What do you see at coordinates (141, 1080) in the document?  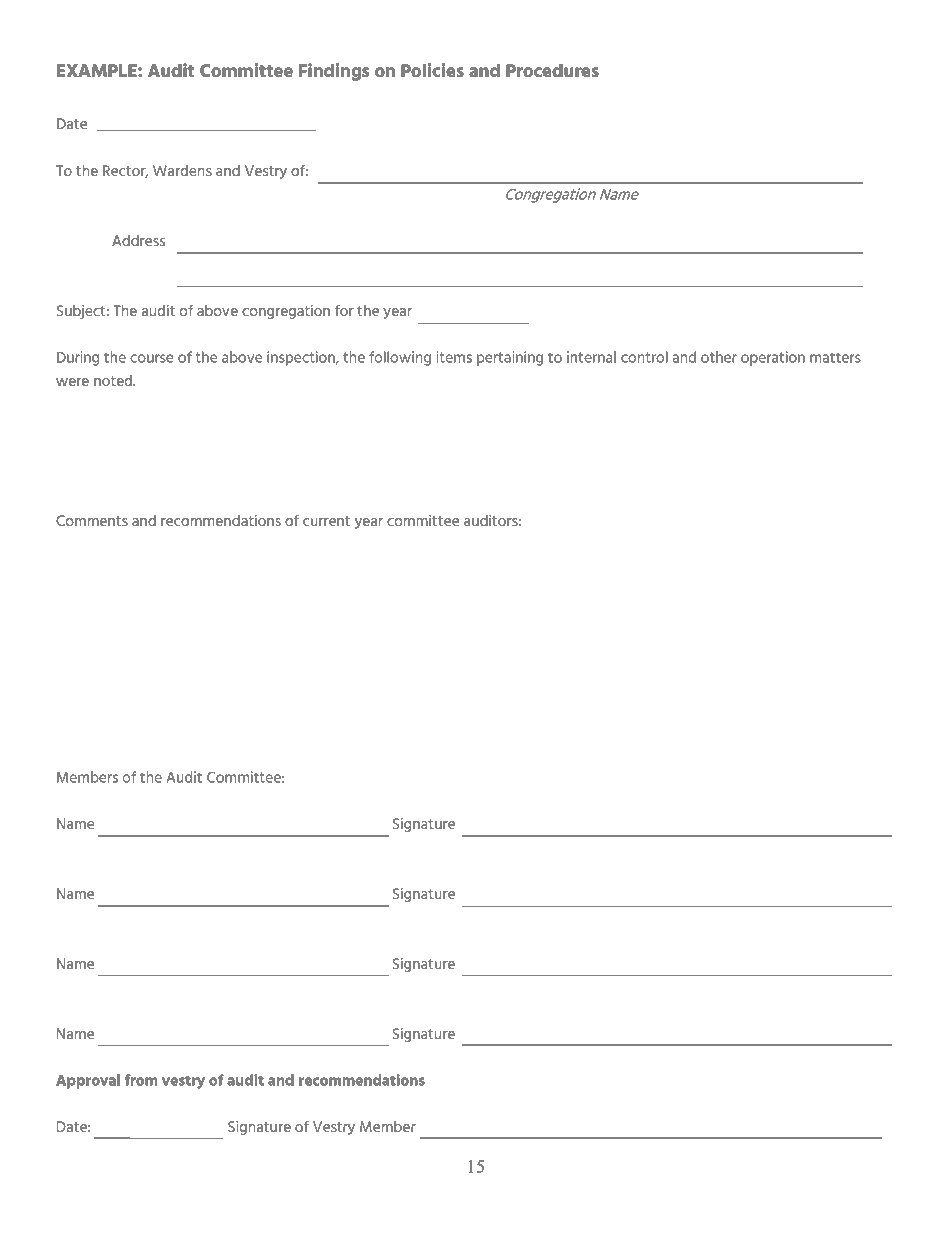 I see `from` at bounding box center [141, 1080].
